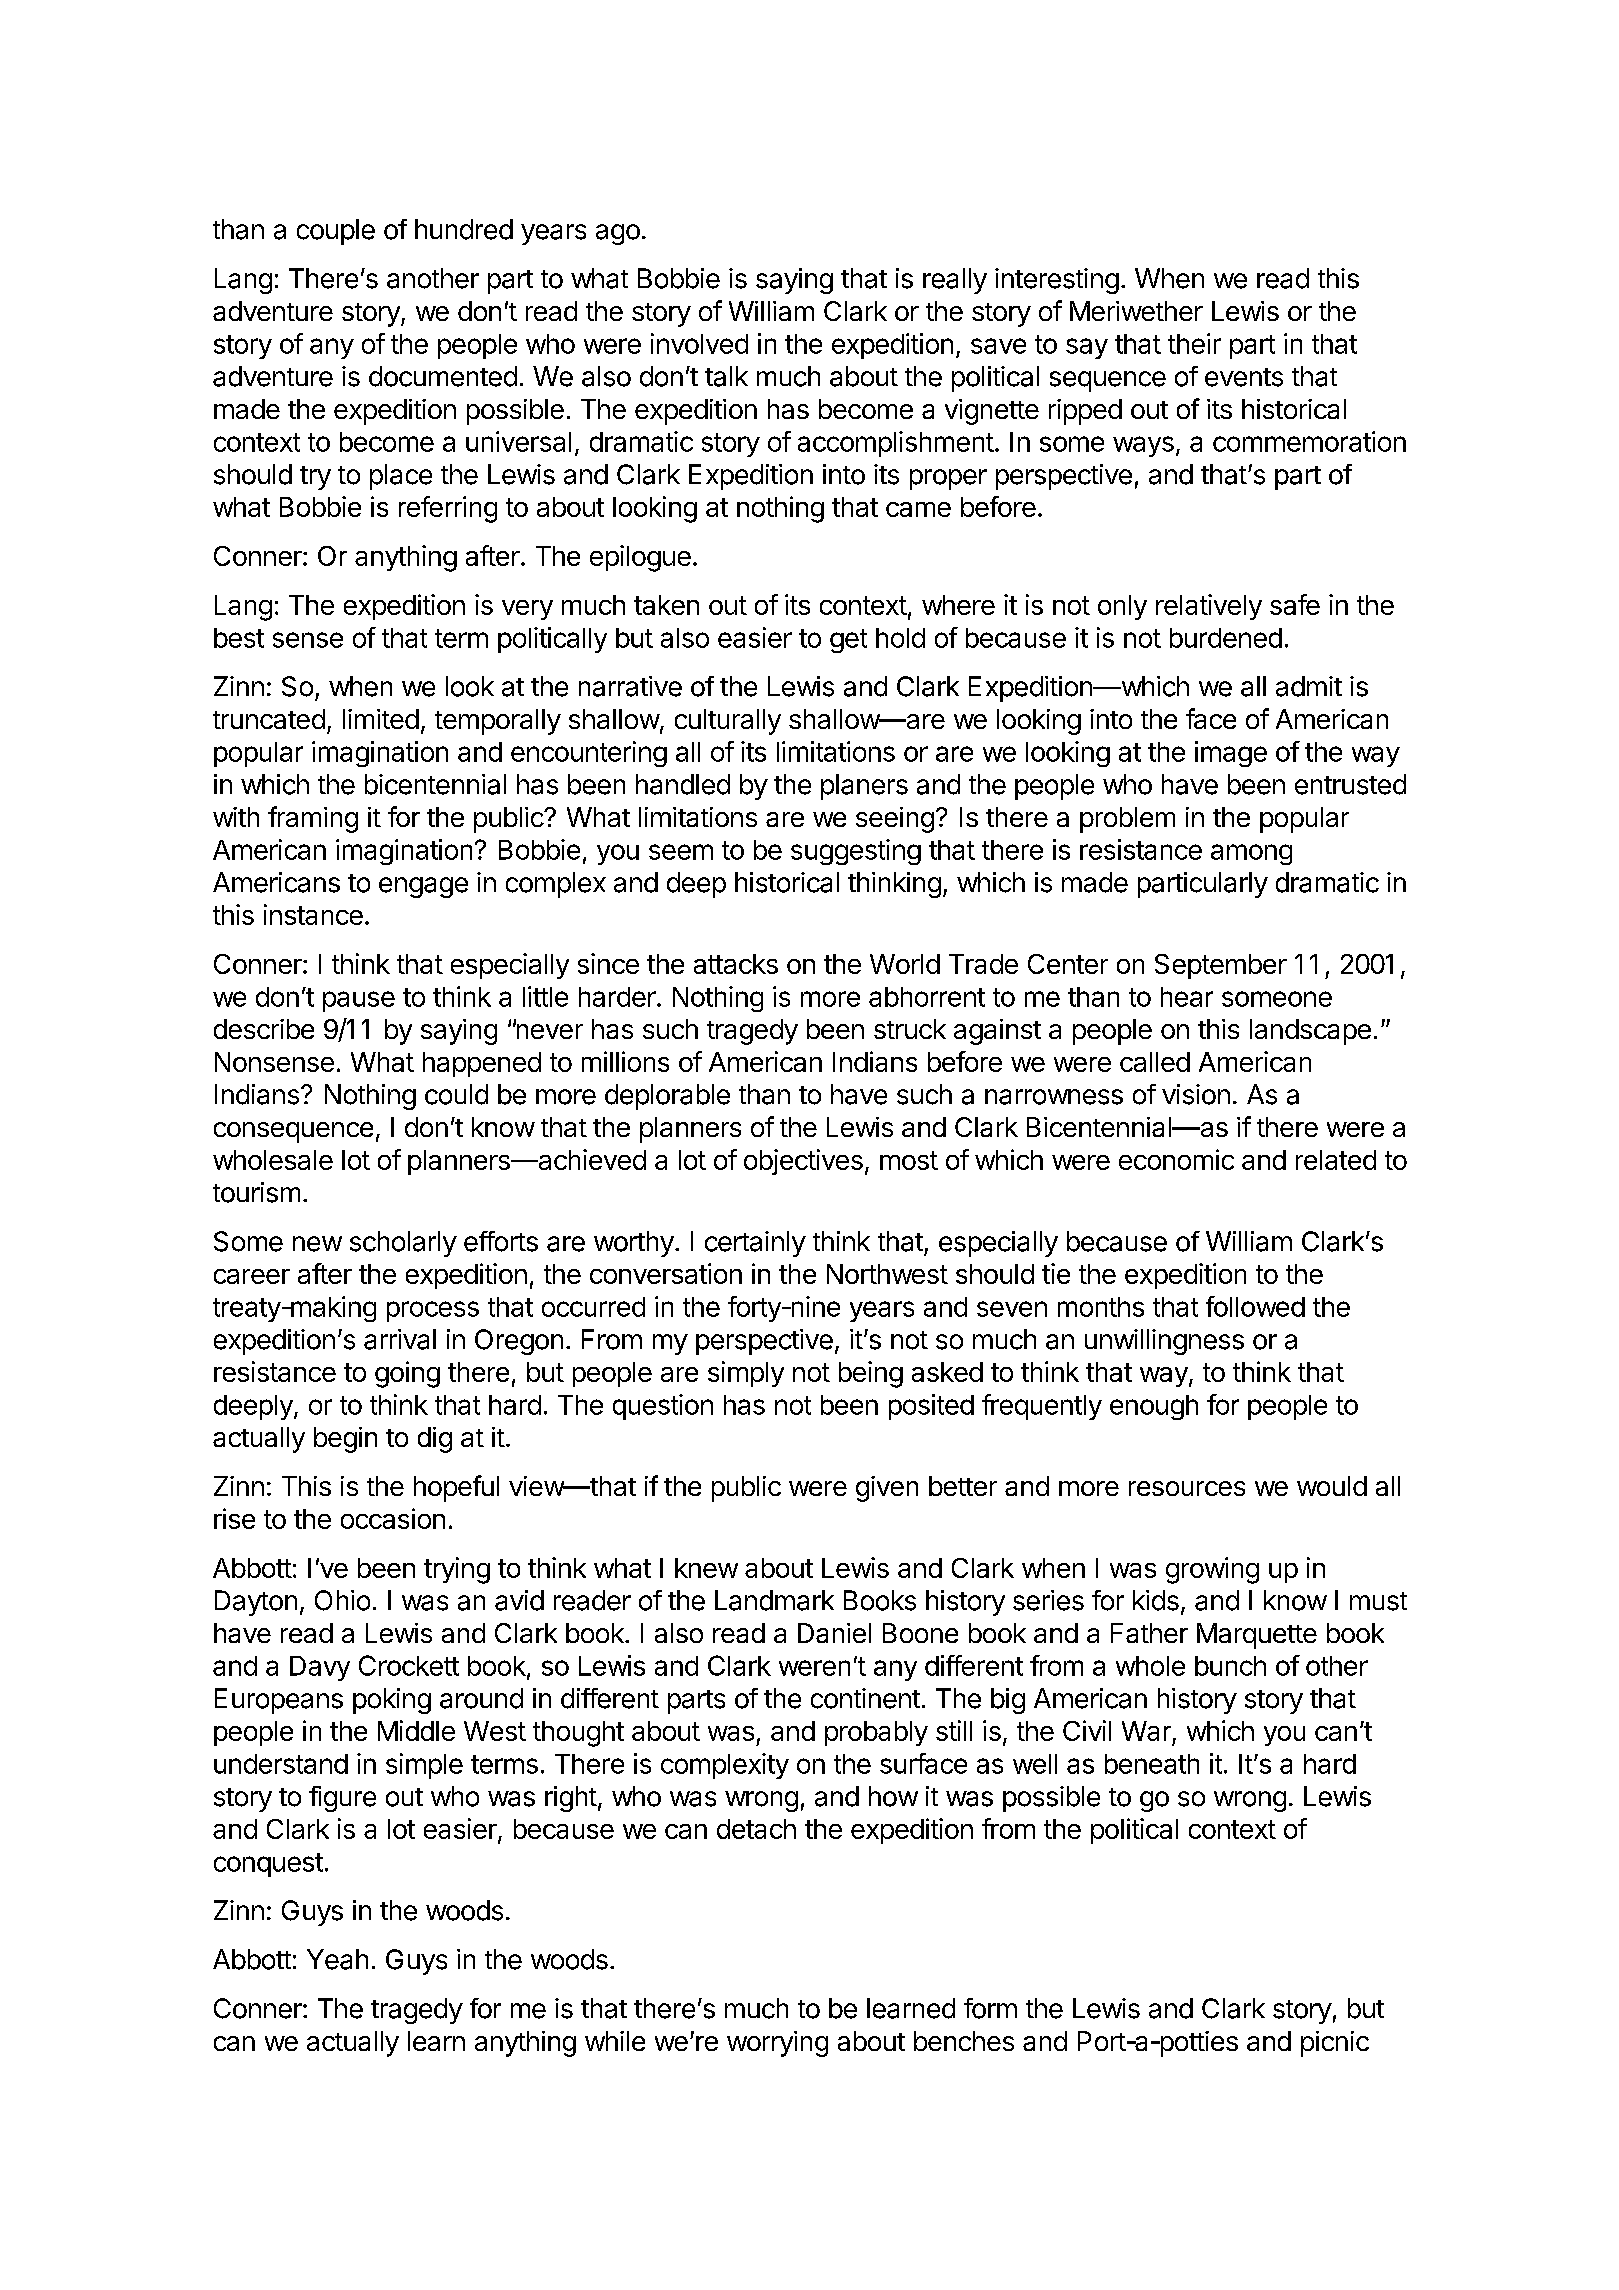  Describe the element at coordinates (699, 343) in the document. I see `involved` at that location.
